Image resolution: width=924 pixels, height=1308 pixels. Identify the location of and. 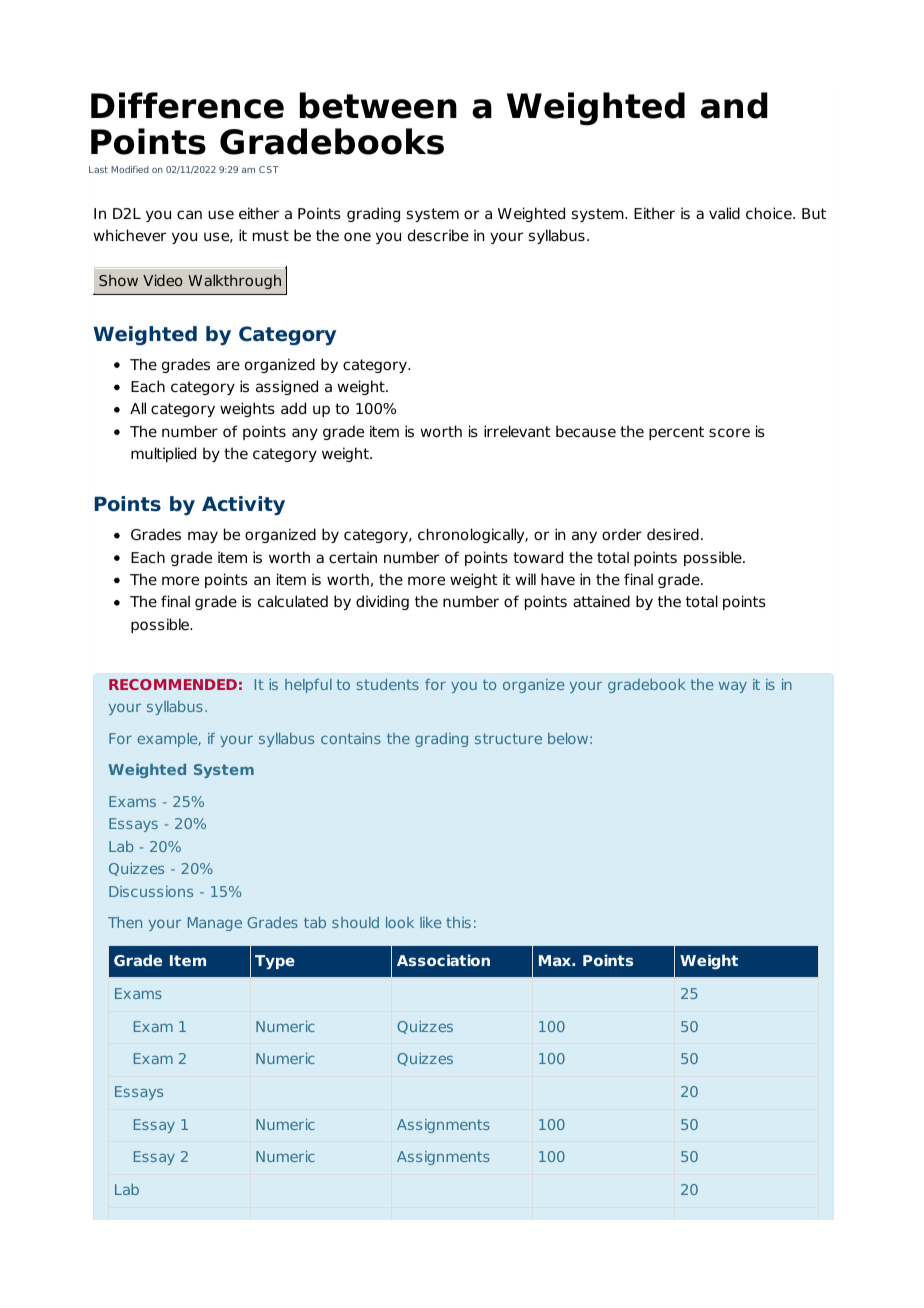
(734, 105).
